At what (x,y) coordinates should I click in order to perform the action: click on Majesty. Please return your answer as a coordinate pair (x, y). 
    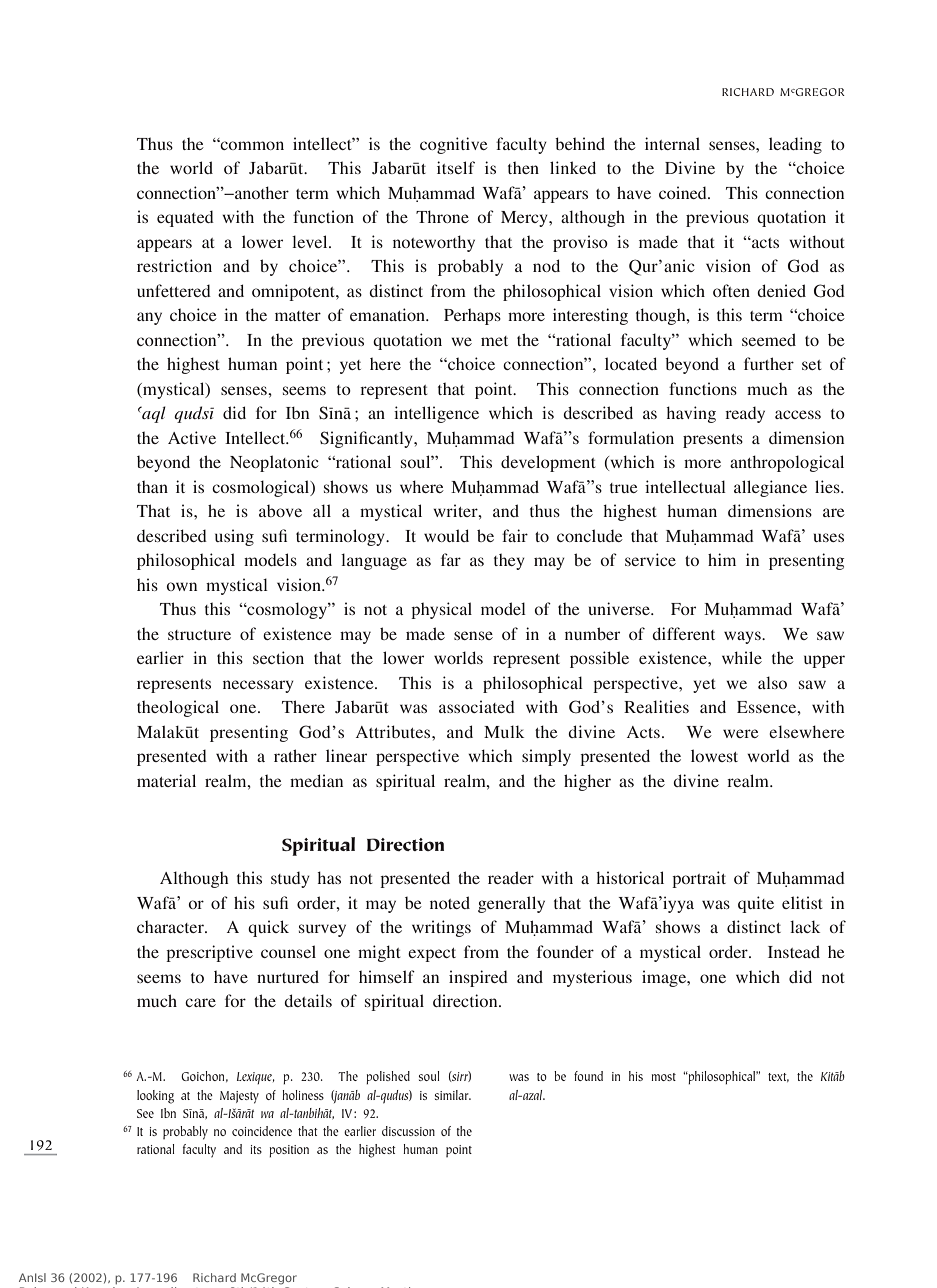
    Looking at the image, I should click on (239, 1097).
